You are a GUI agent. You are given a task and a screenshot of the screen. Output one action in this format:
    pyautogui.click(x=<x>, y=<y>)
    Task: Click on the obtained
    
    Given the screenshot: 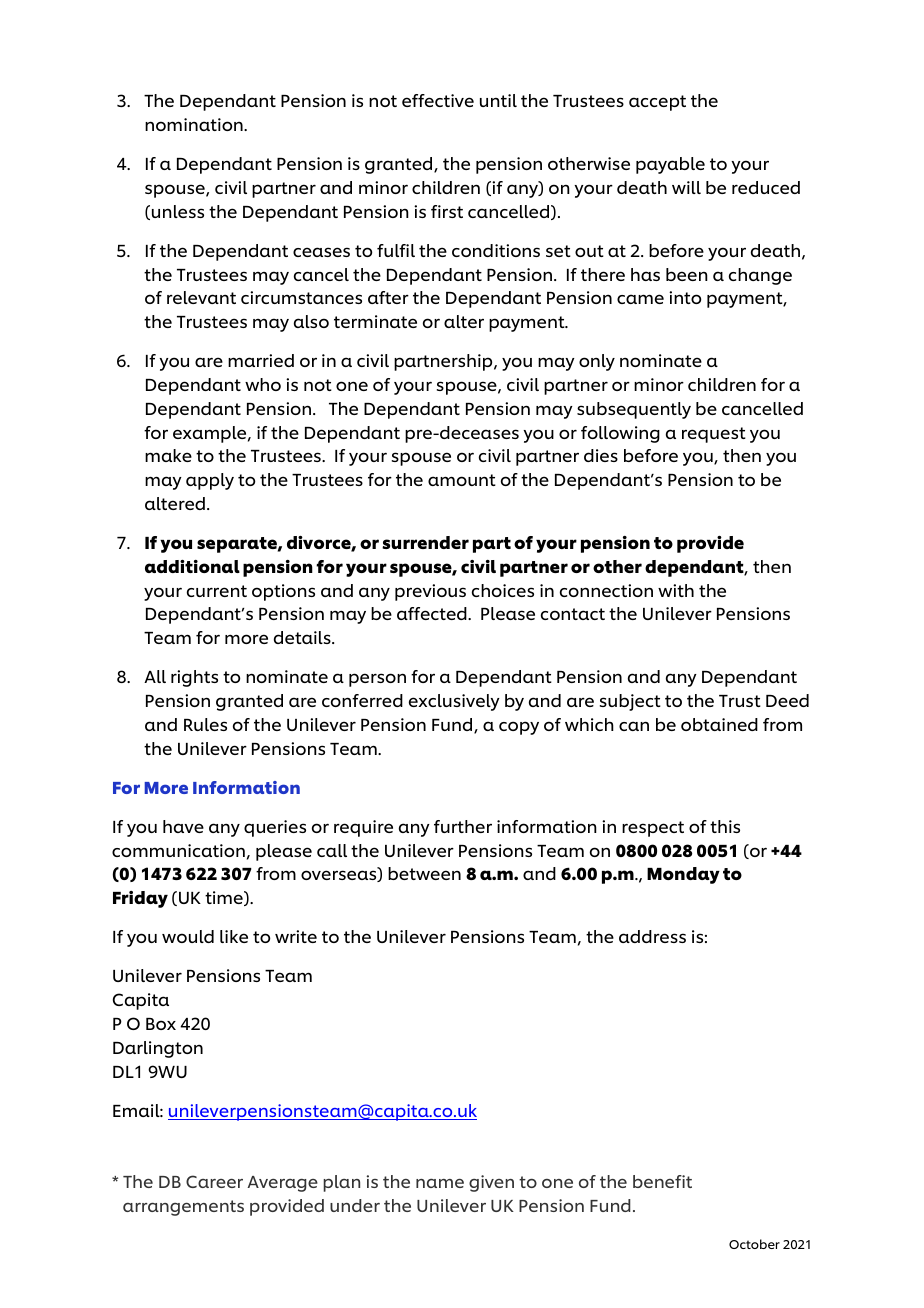 What is the action you would take?
    pyautogui.click(x=719, y=724)
